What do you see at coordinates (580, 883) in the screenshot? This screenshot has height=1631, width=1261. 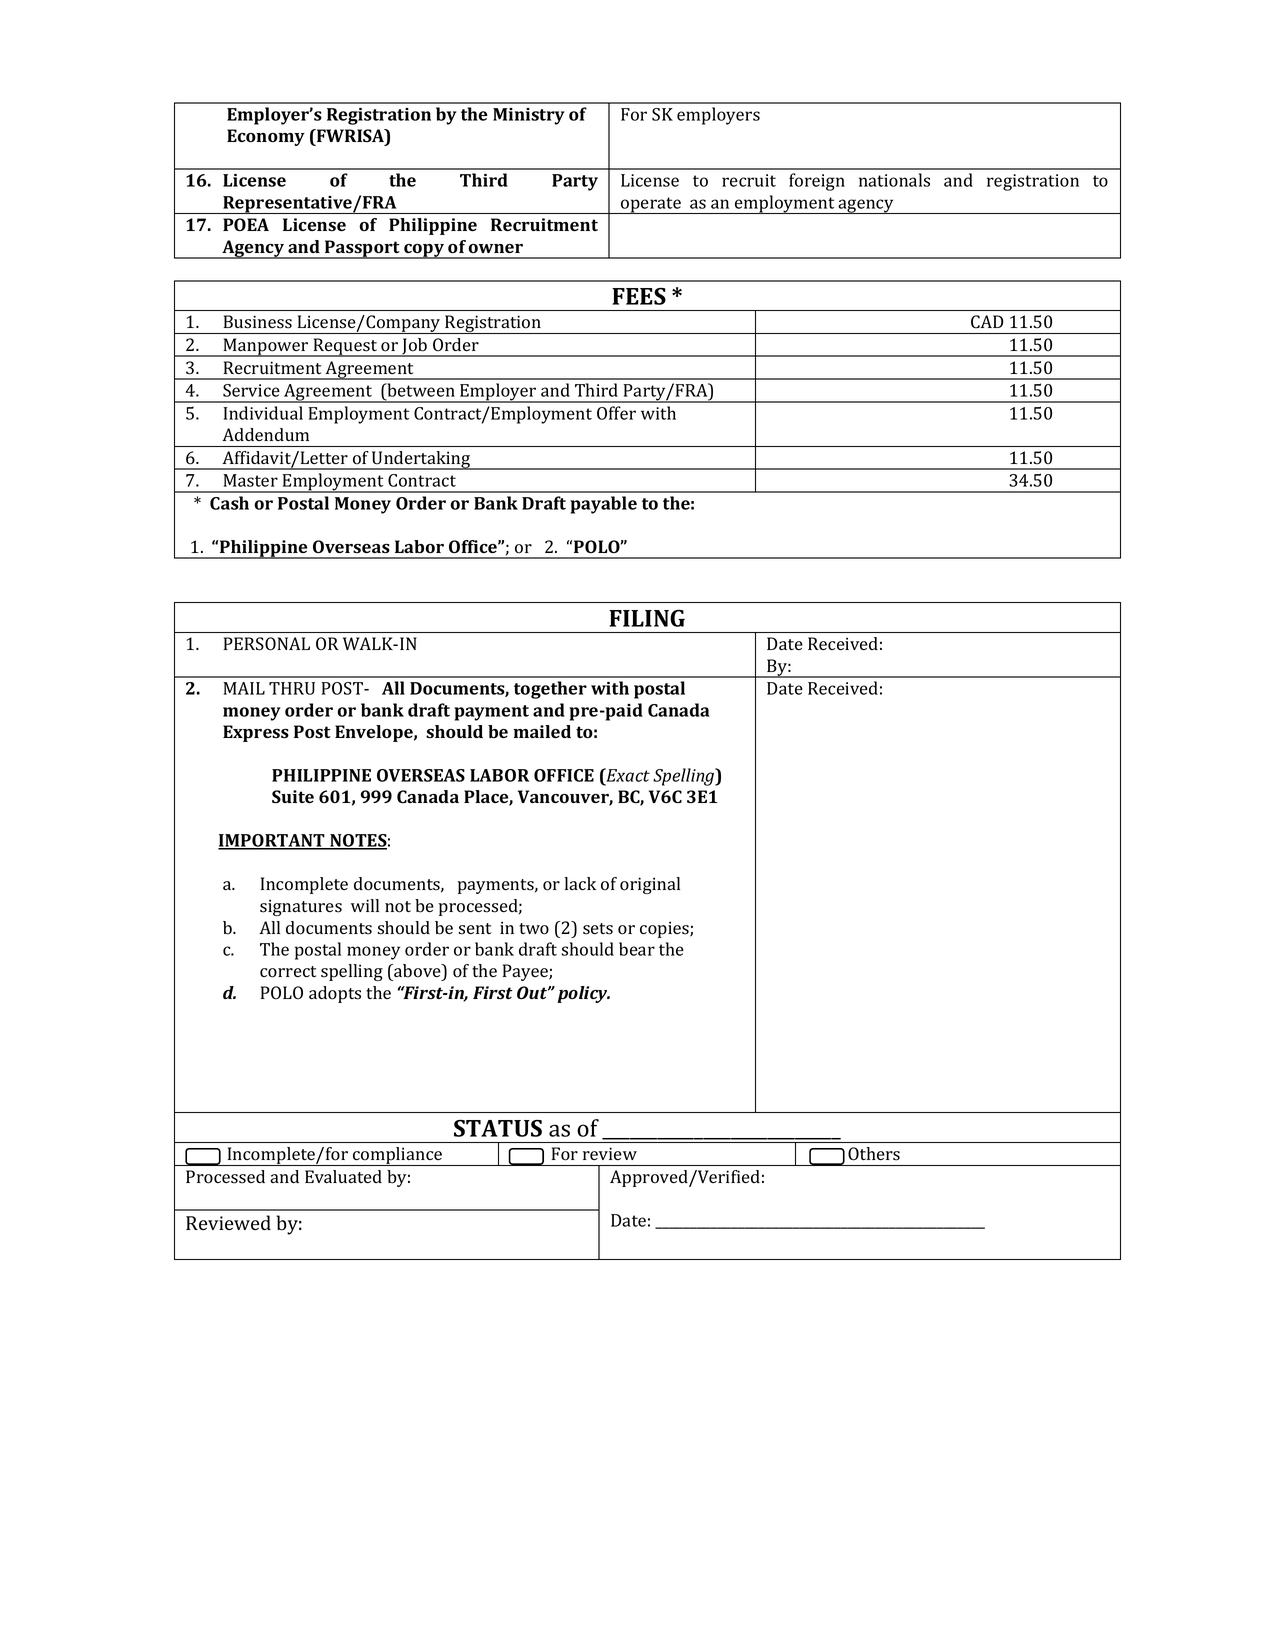 I see `lack` at bounding box center [580, 883].
